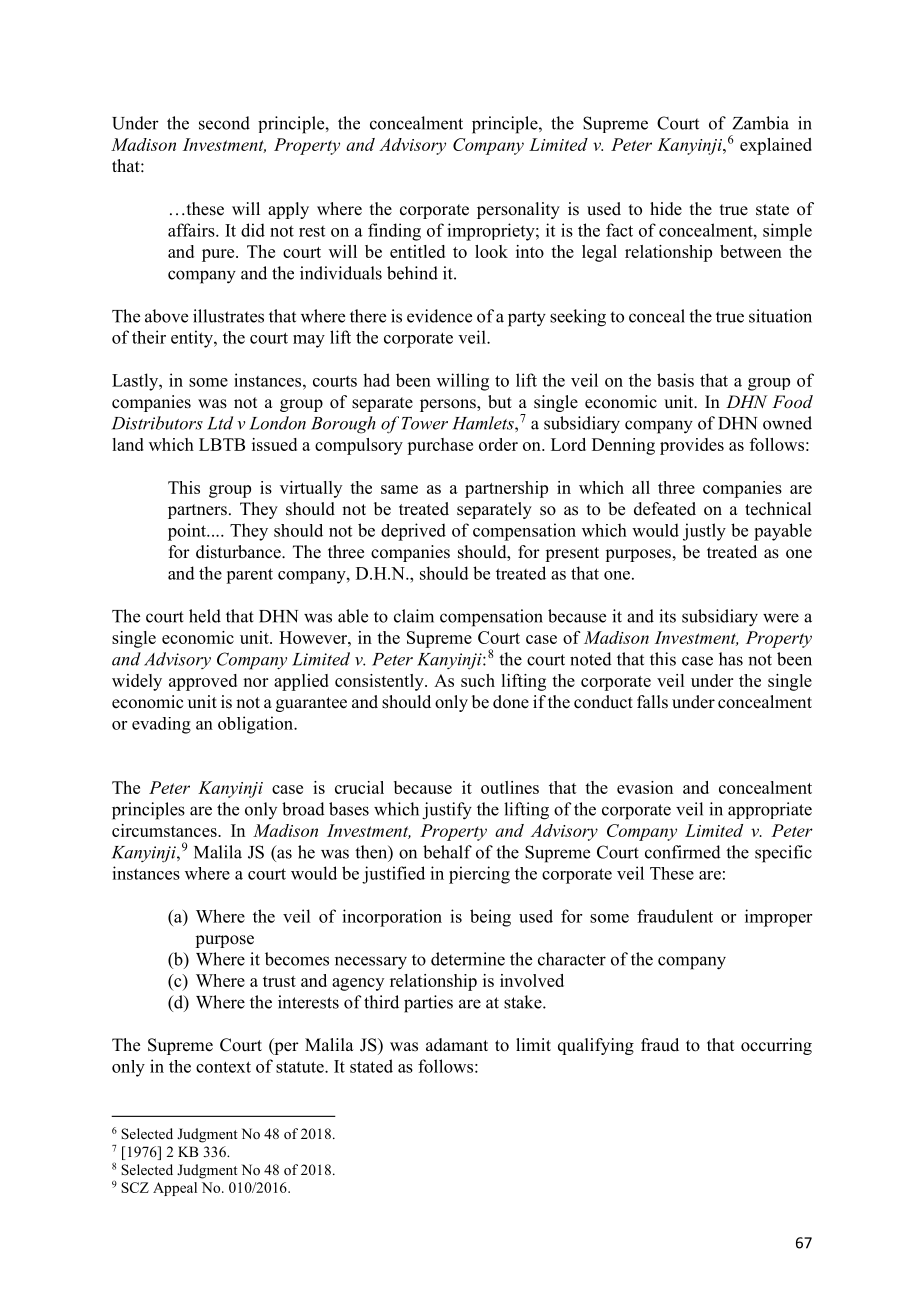 Image resolution: width=924 pixels, height=1308 pixels. Describe the element at coordinates (165, 830) in the page. I see `circumstances` at that location.
